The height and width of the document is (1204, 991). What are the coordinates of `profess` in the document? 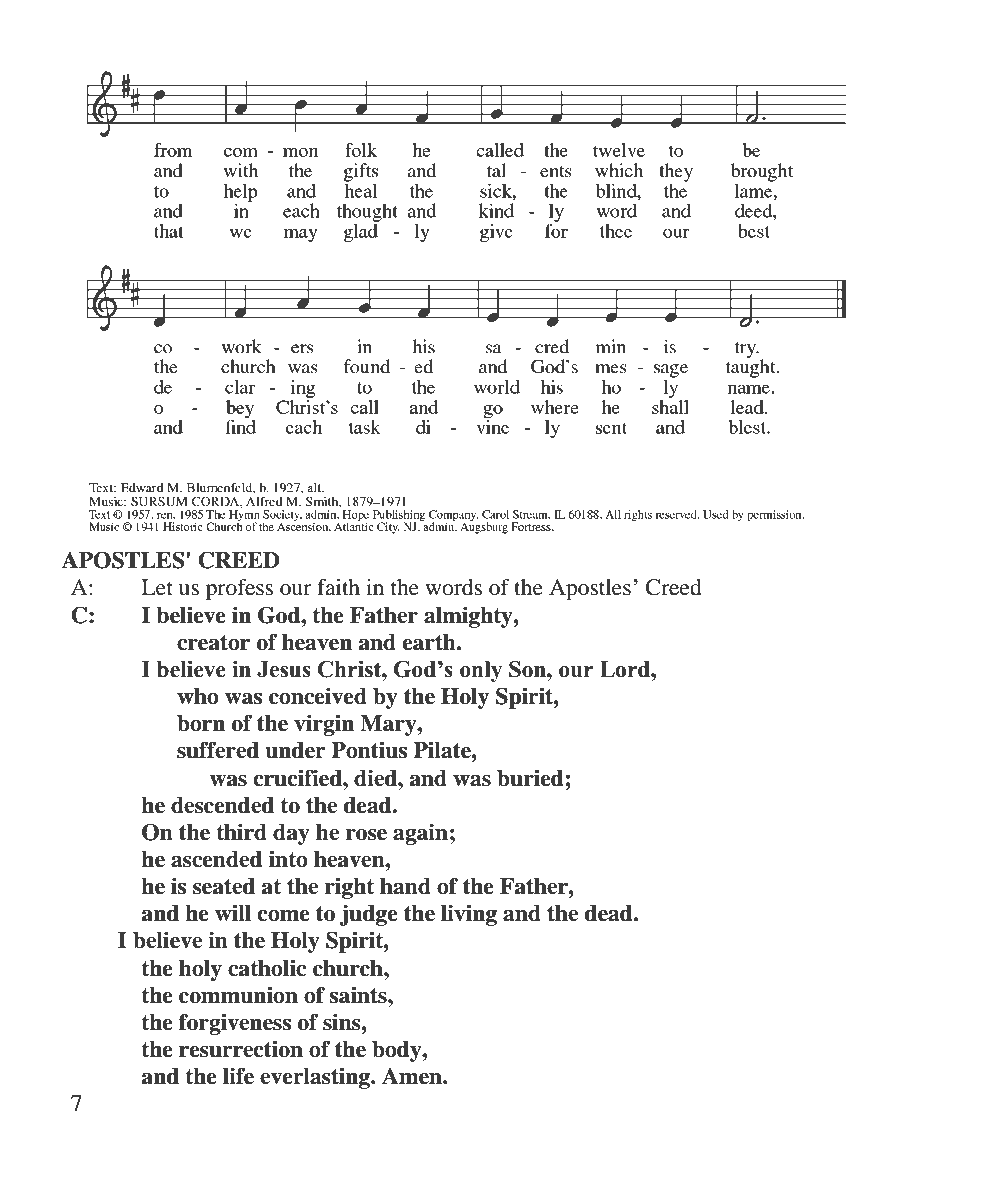 It's located at (239, 589).
